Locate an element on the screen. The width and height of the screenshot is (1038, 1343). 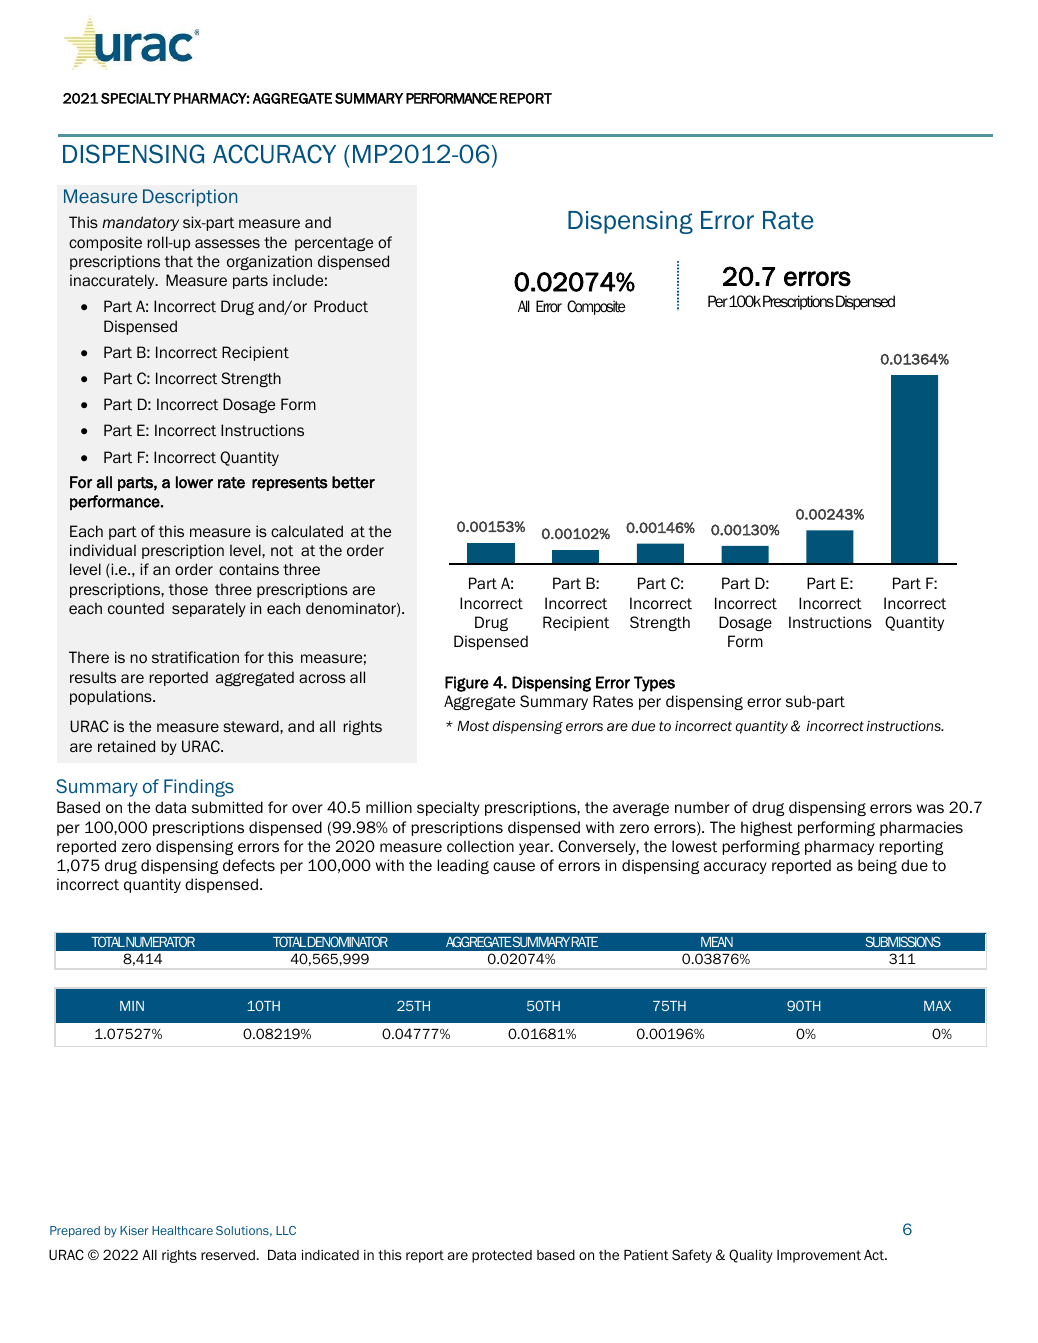
cause is located at coordinates (514, 866).
